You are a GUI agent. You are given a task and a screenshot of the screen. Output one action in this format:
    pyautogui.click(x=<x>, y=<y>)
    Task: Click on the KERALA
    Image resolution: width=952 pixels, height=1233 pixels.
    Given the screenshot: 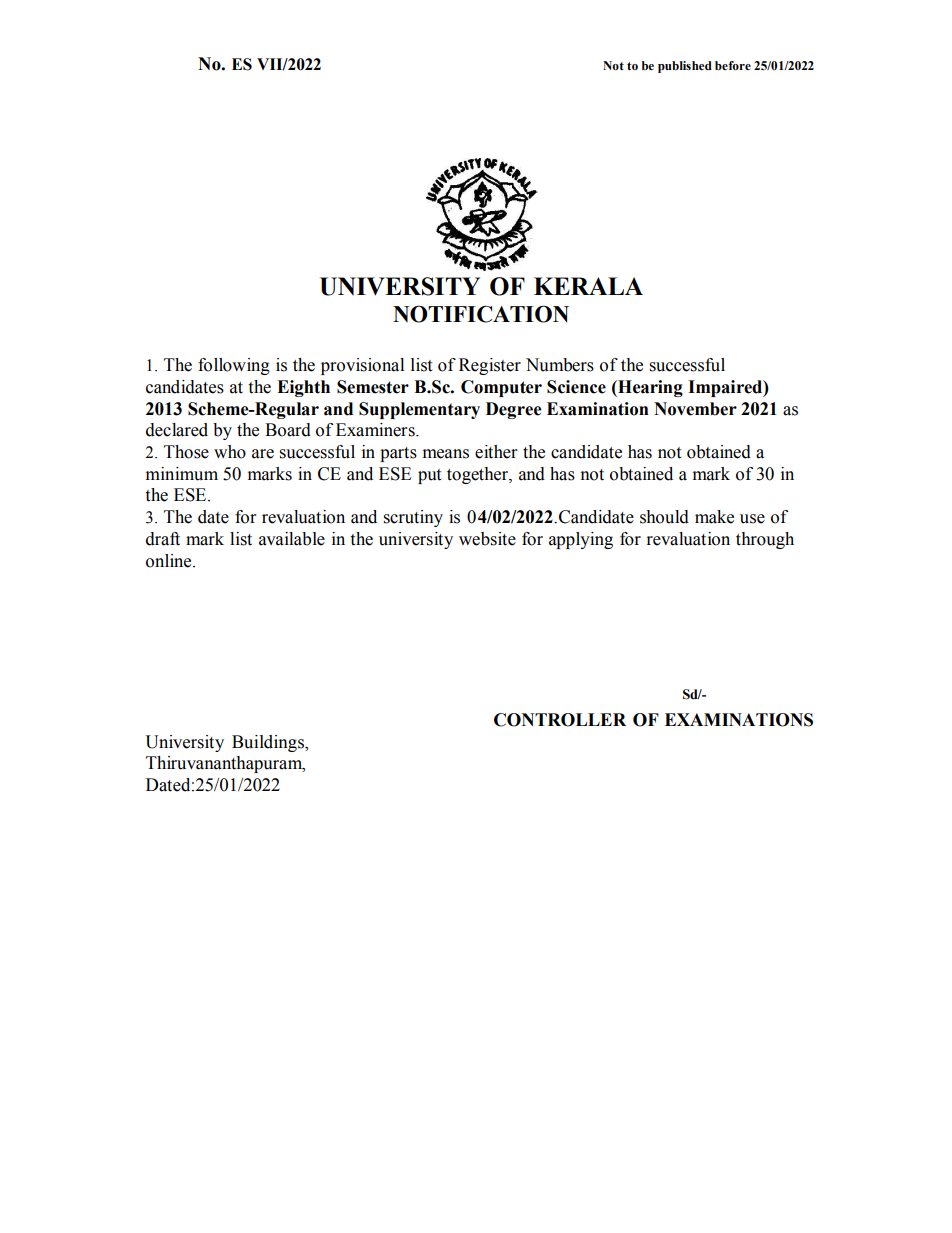 What is the action you would take?
    pyautogui.click(x=588, y=286)
